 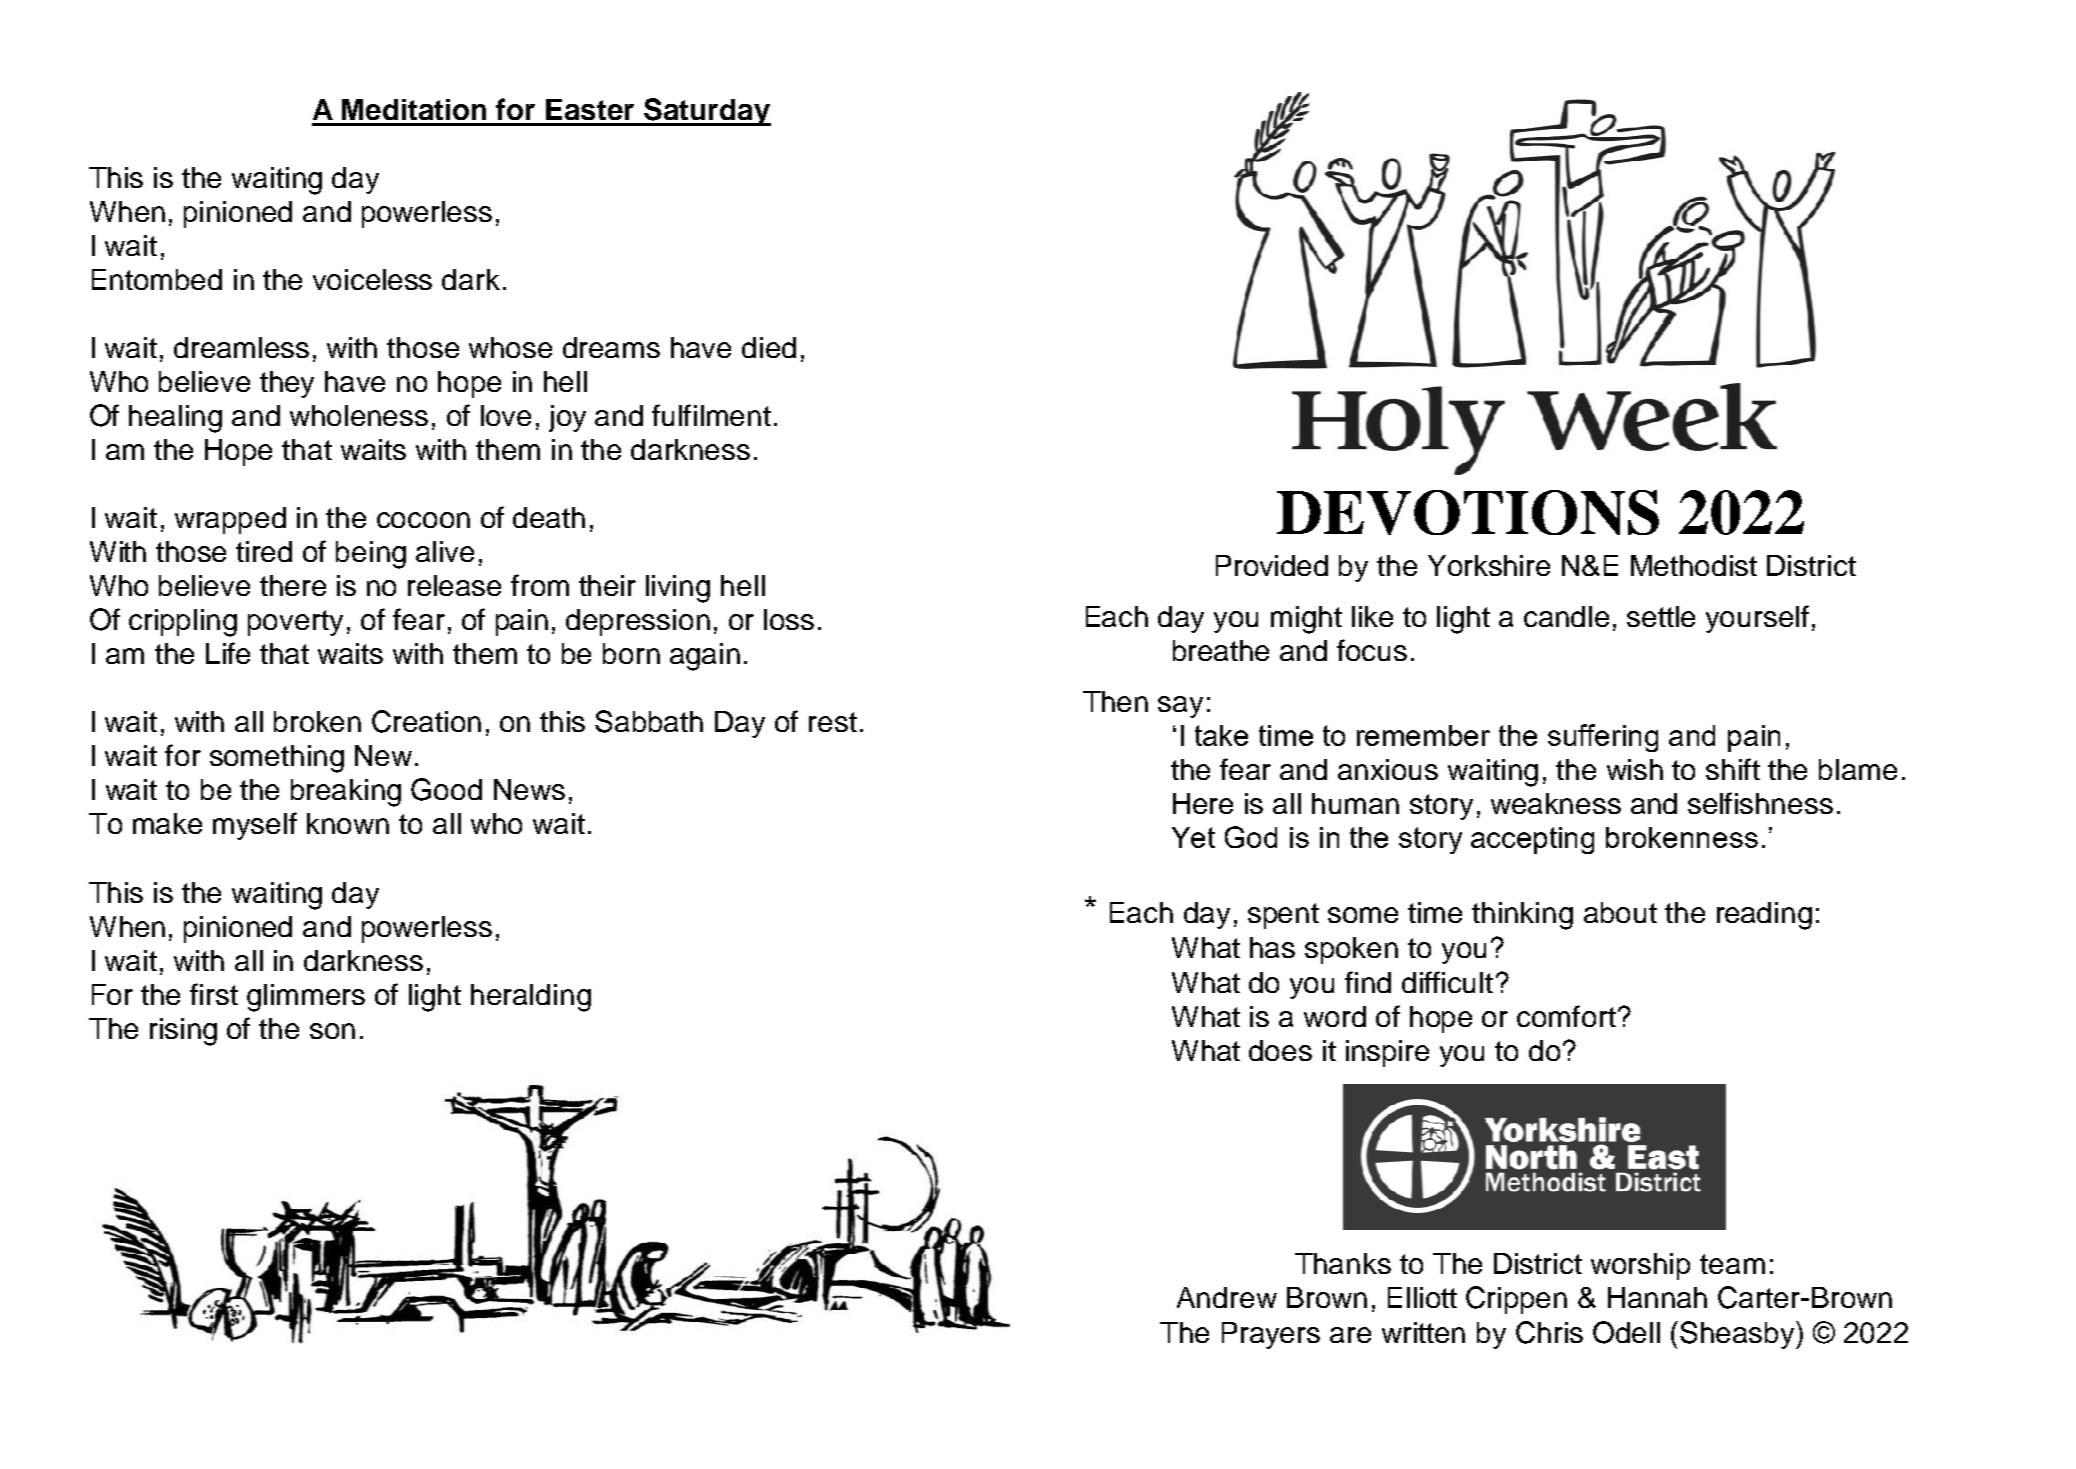 What do you see at coordinates (1694, 565) in the screenshot?
I see `Methodist` at bounding box center [1694, 565].
